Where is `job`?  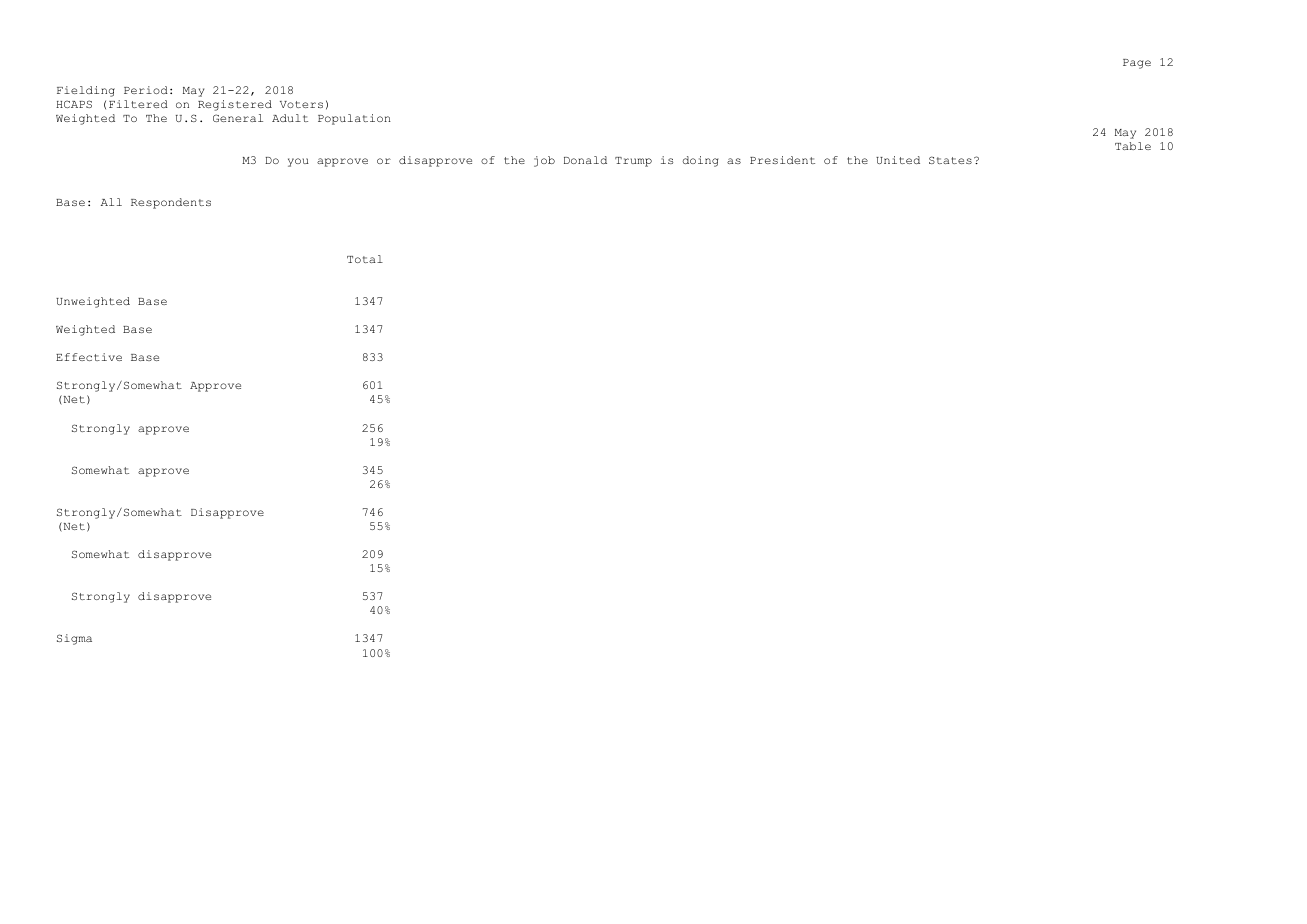 job is located at coordinates (544, 161).
